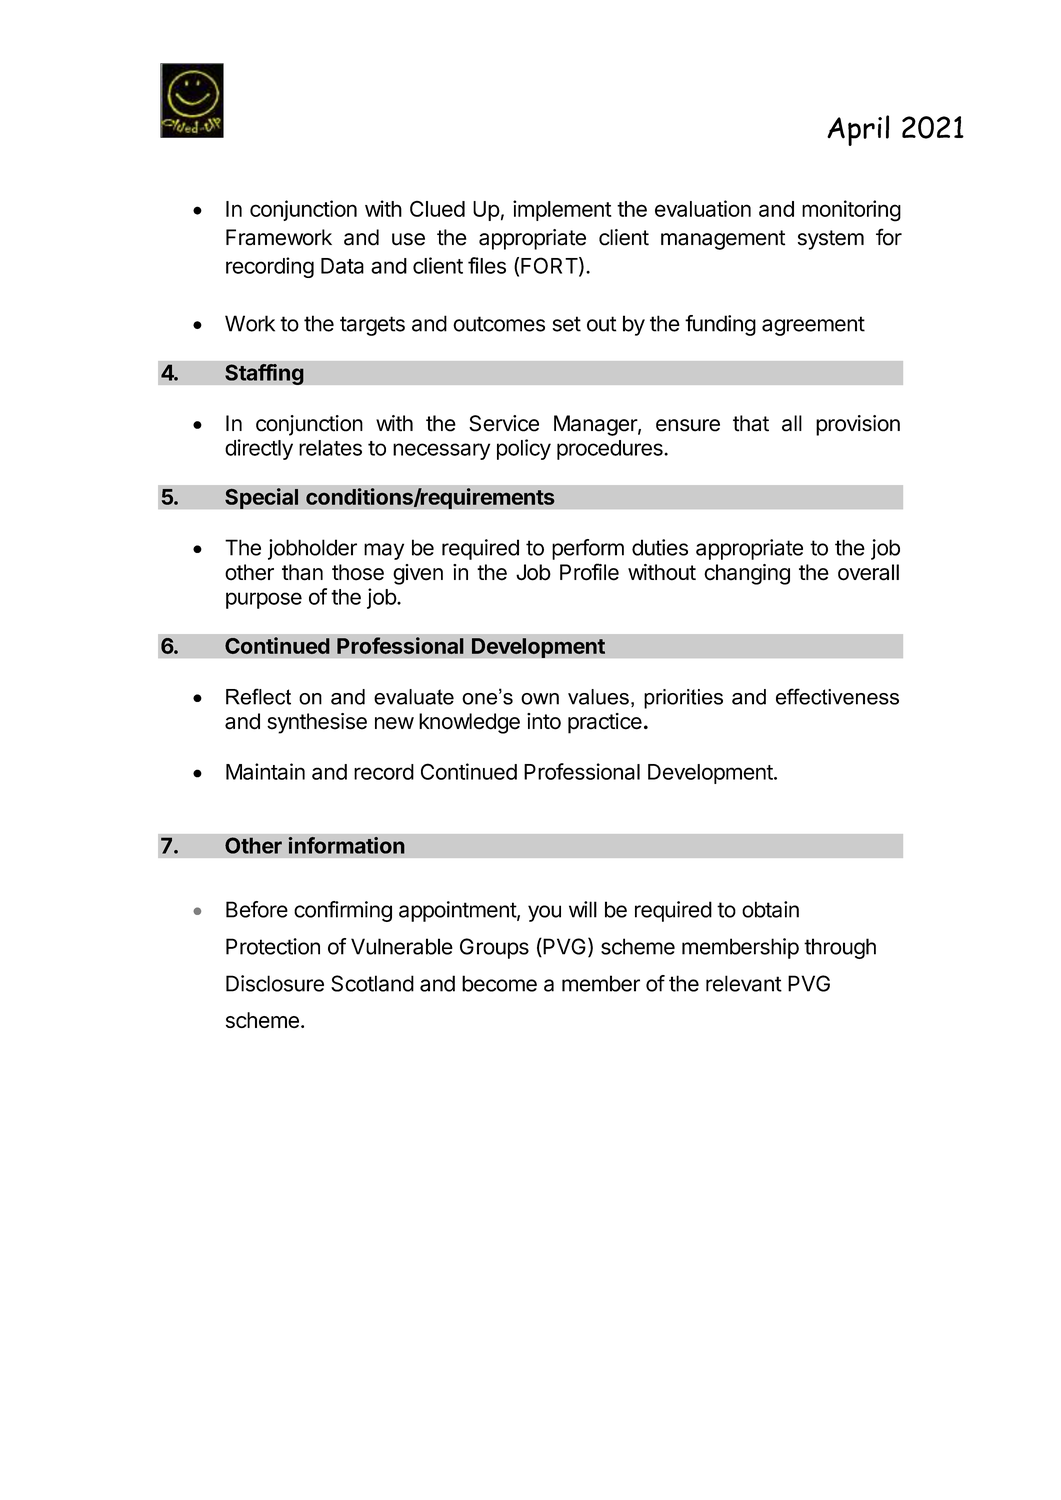  I want to click on synthesise, so click(317, 723).
